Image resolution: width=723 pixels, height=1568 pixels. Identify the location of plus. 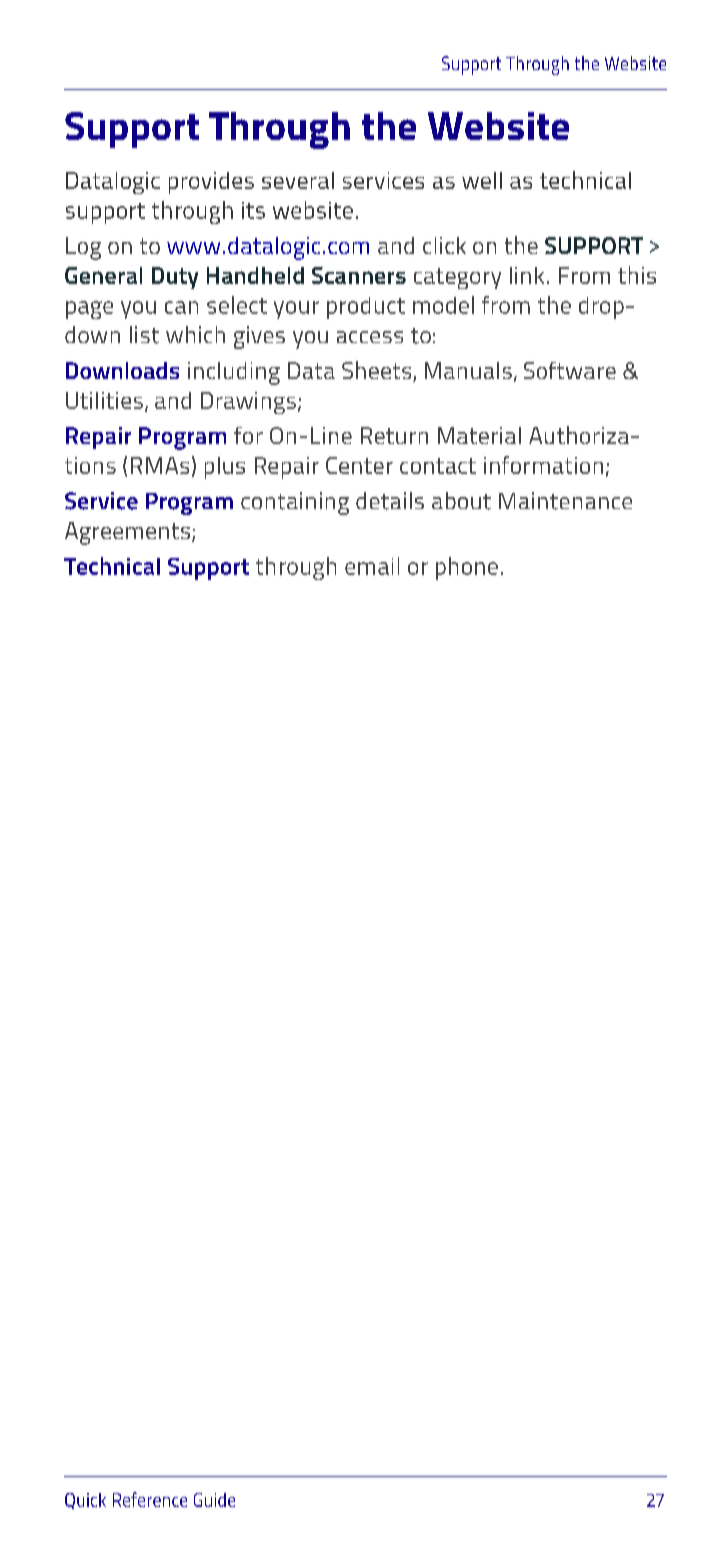
(225, 468).
